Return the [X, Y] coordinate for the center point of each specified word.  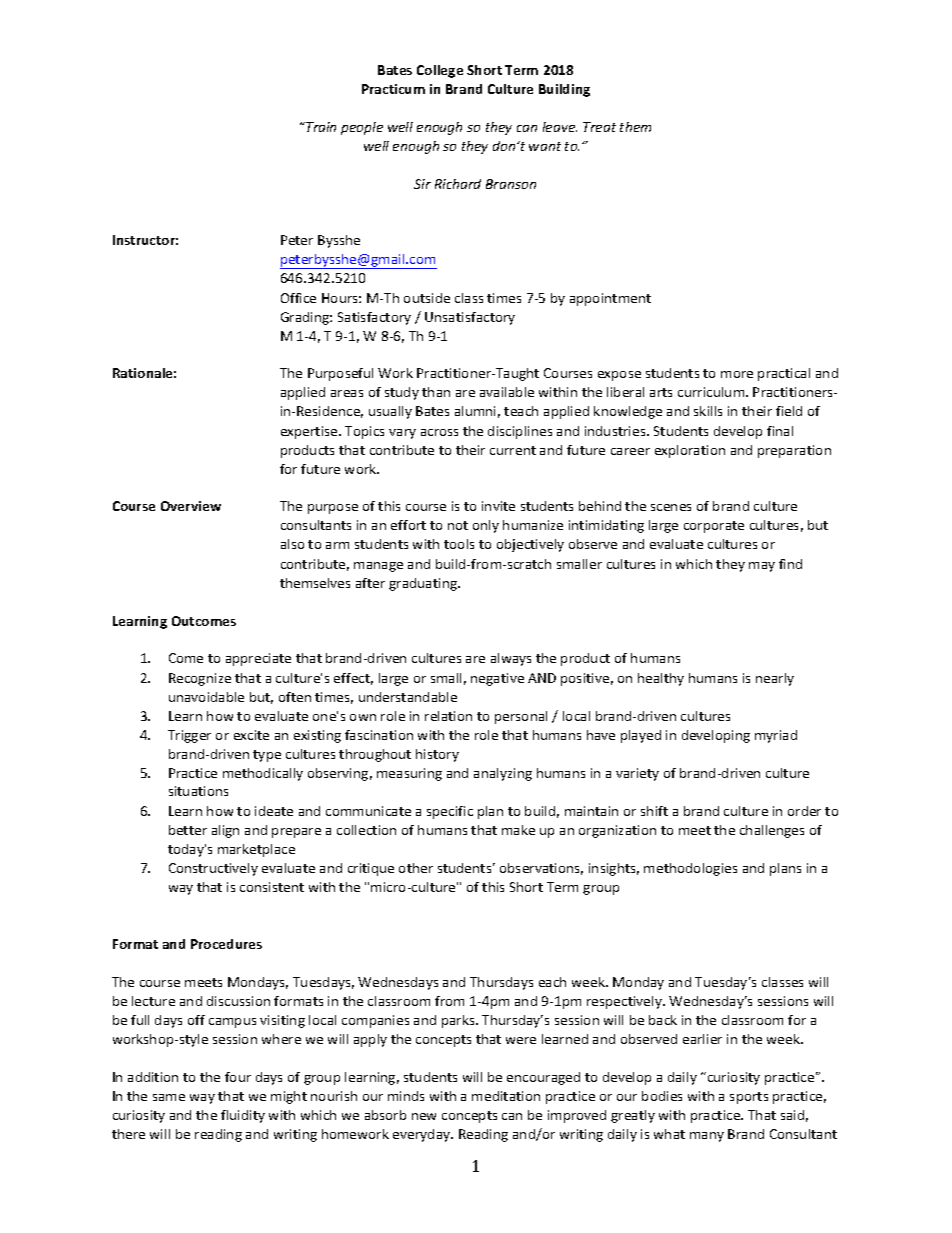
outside [427, 298]
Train [320, 127]
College [440, 71]
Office [298, 298]
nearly [775, 679]
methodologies [690, 869]
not [458, 525]
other [416, 868]
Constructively [213, 869]
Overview [191, 506]
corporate [714, 527]
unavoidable [206, 697]
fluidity [243, 1116]
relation [448, 716]
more [737, 374]
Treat [599, 127]
